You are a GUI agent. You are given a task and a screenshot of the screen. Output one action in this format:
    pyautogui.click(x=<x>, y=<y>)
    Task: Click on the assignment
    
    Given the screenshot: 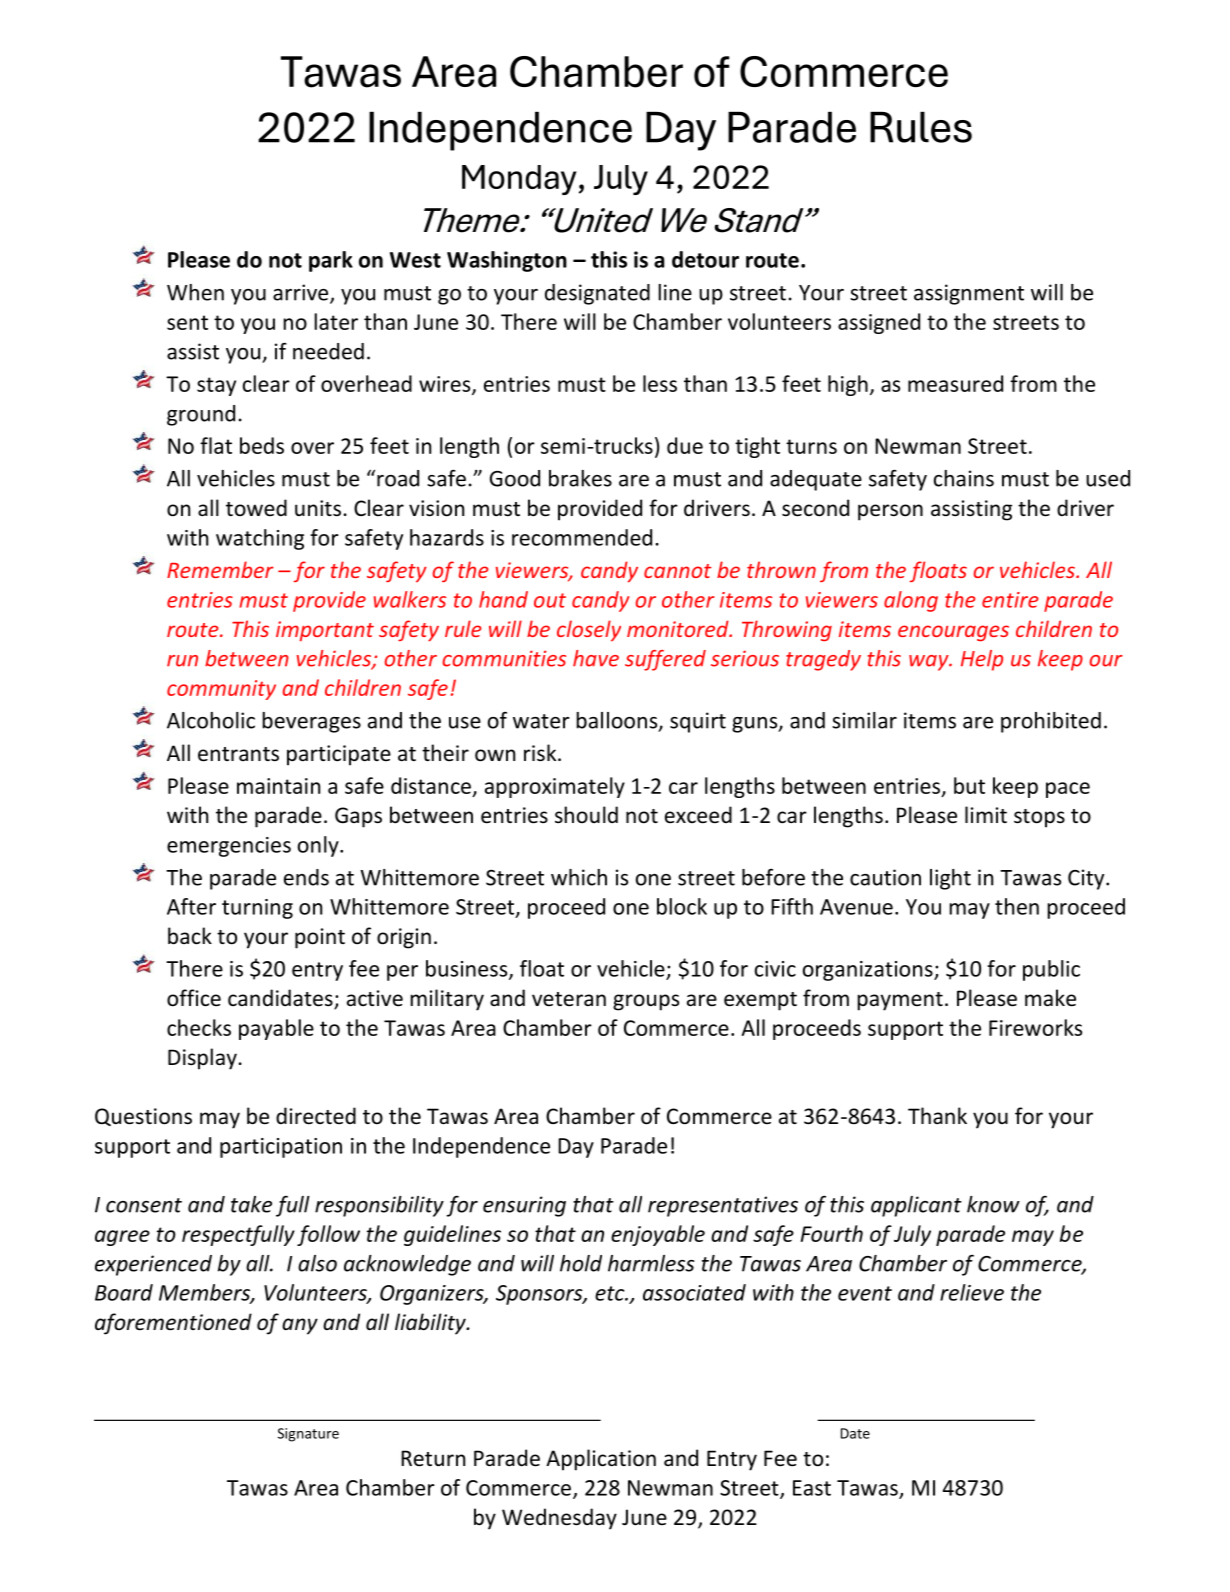 What is the action you would take?
    pyautogui.click(x=969, y=294)
